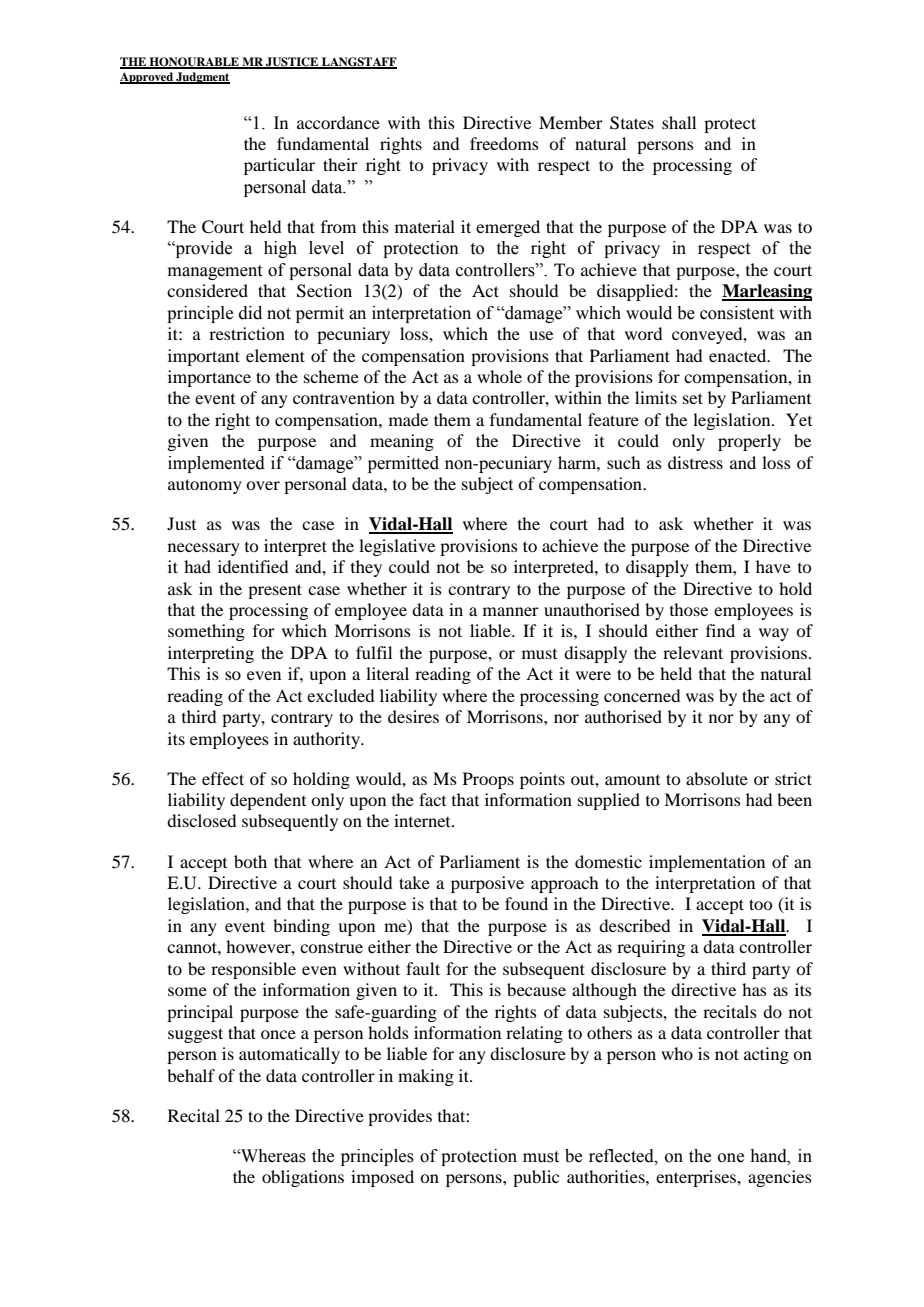 Image resolution: width=924 pixels, height=1307 pixels. I want to click on enacted, so click(739, 355).
